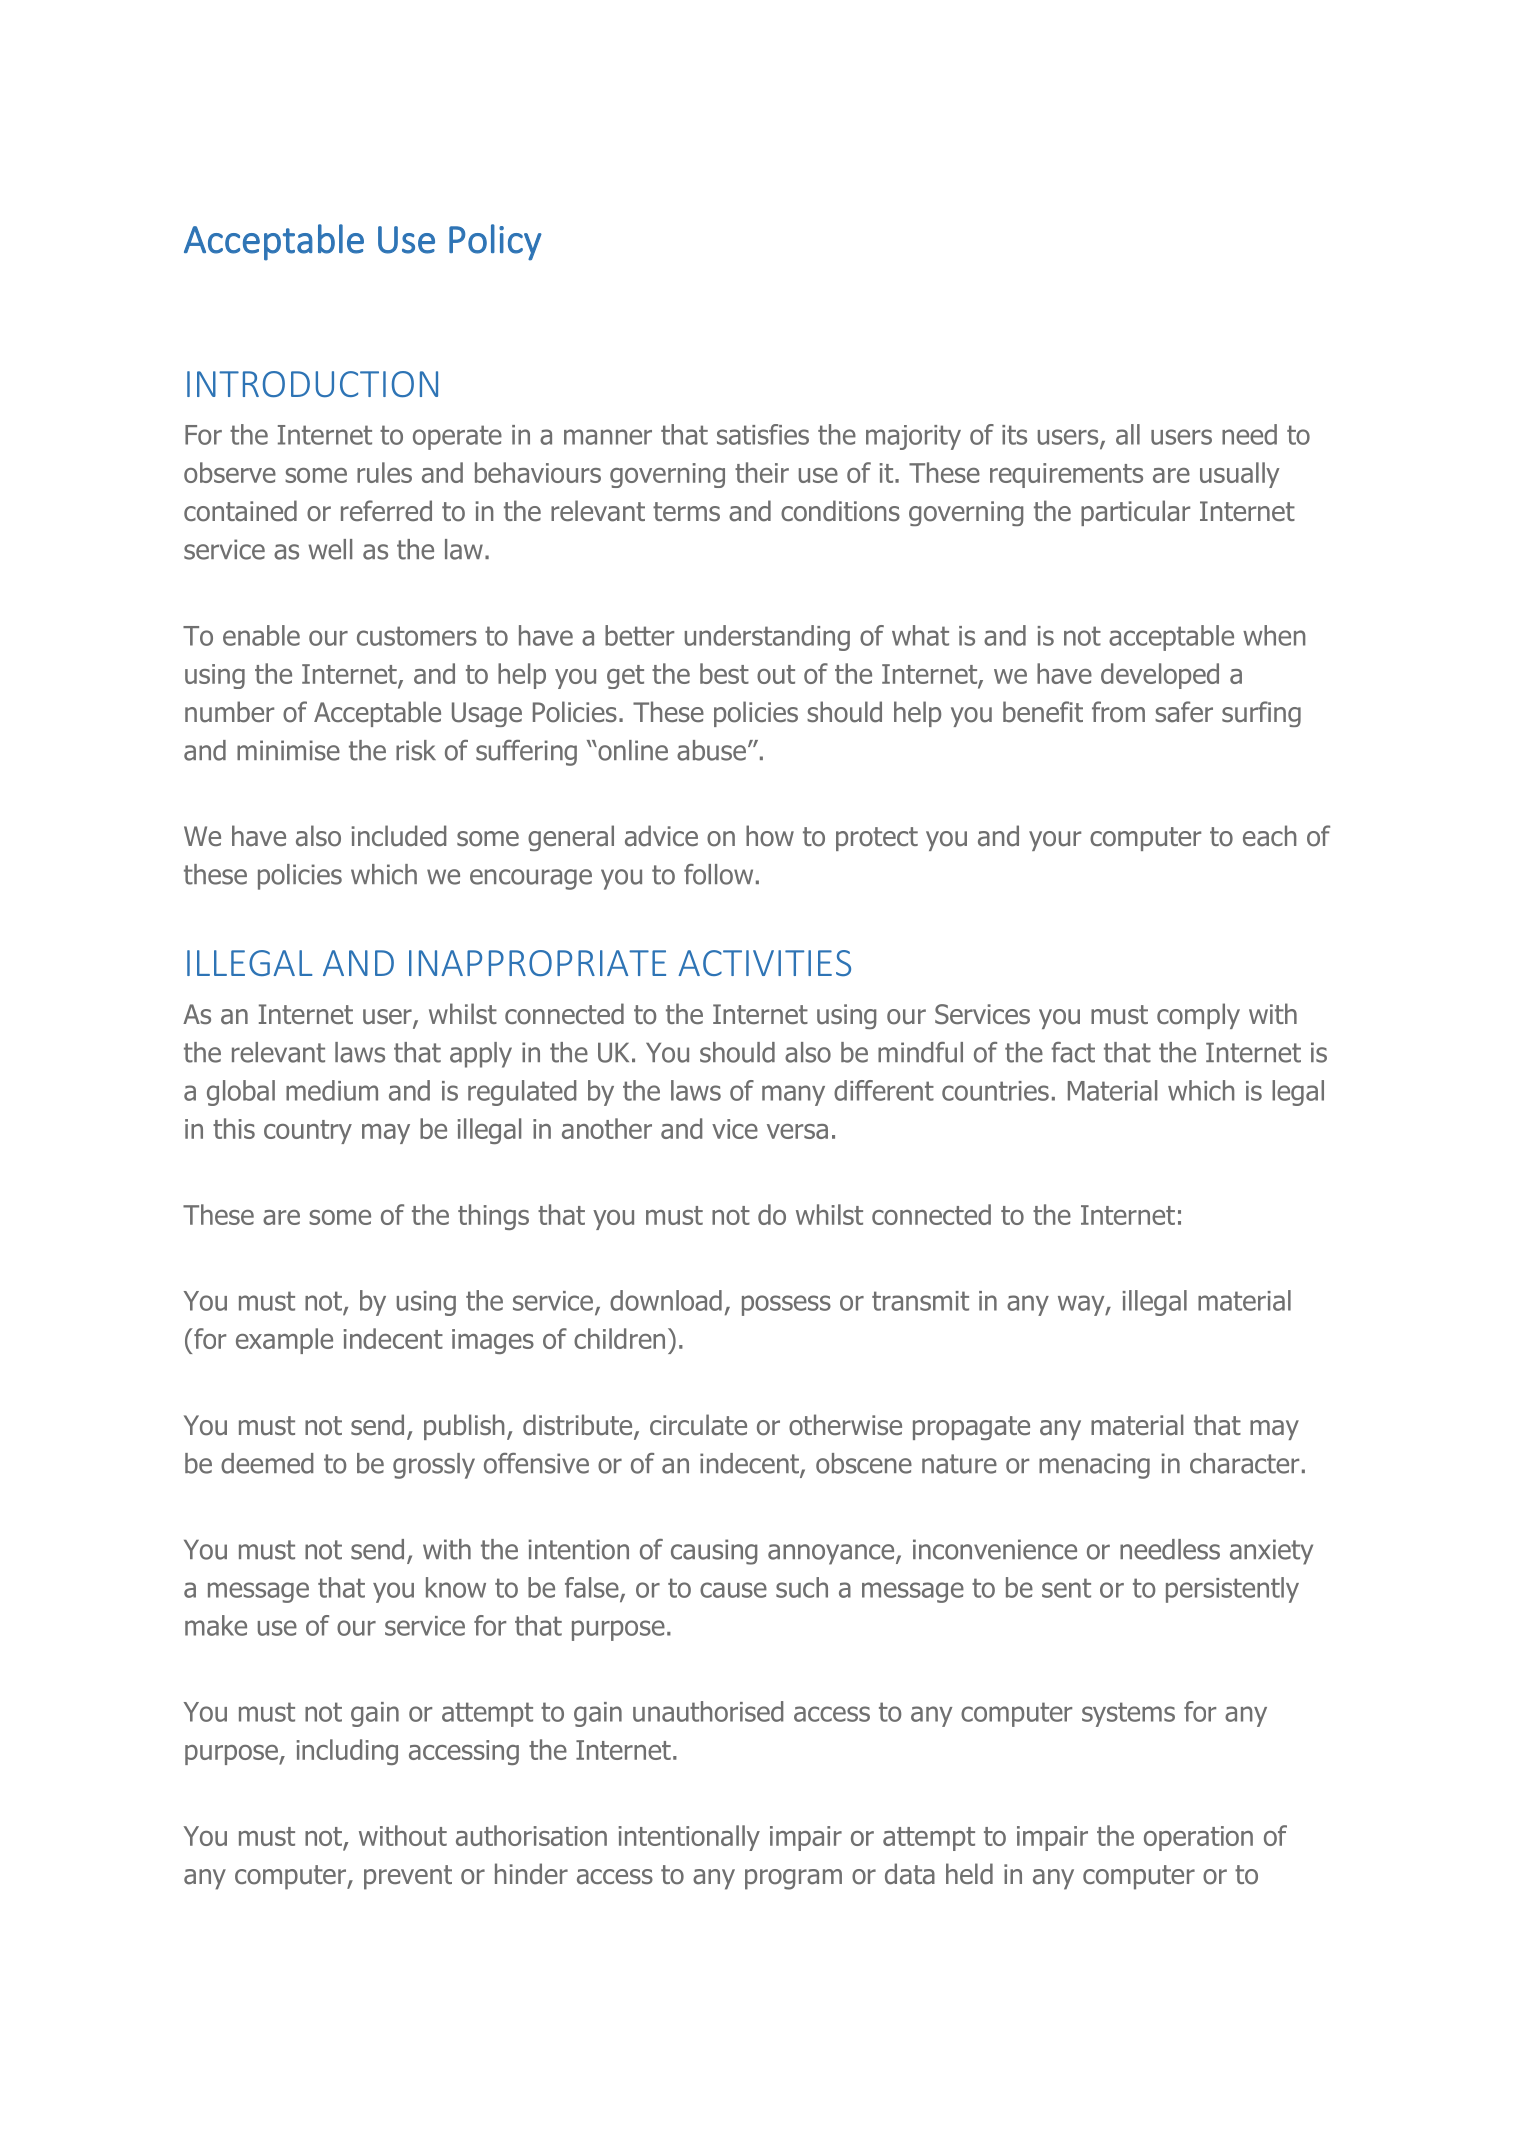  What do you see at coordinates (1094, 1466) in the screenshot?
I see `menacing` at bounding box center [1094, 1466].
